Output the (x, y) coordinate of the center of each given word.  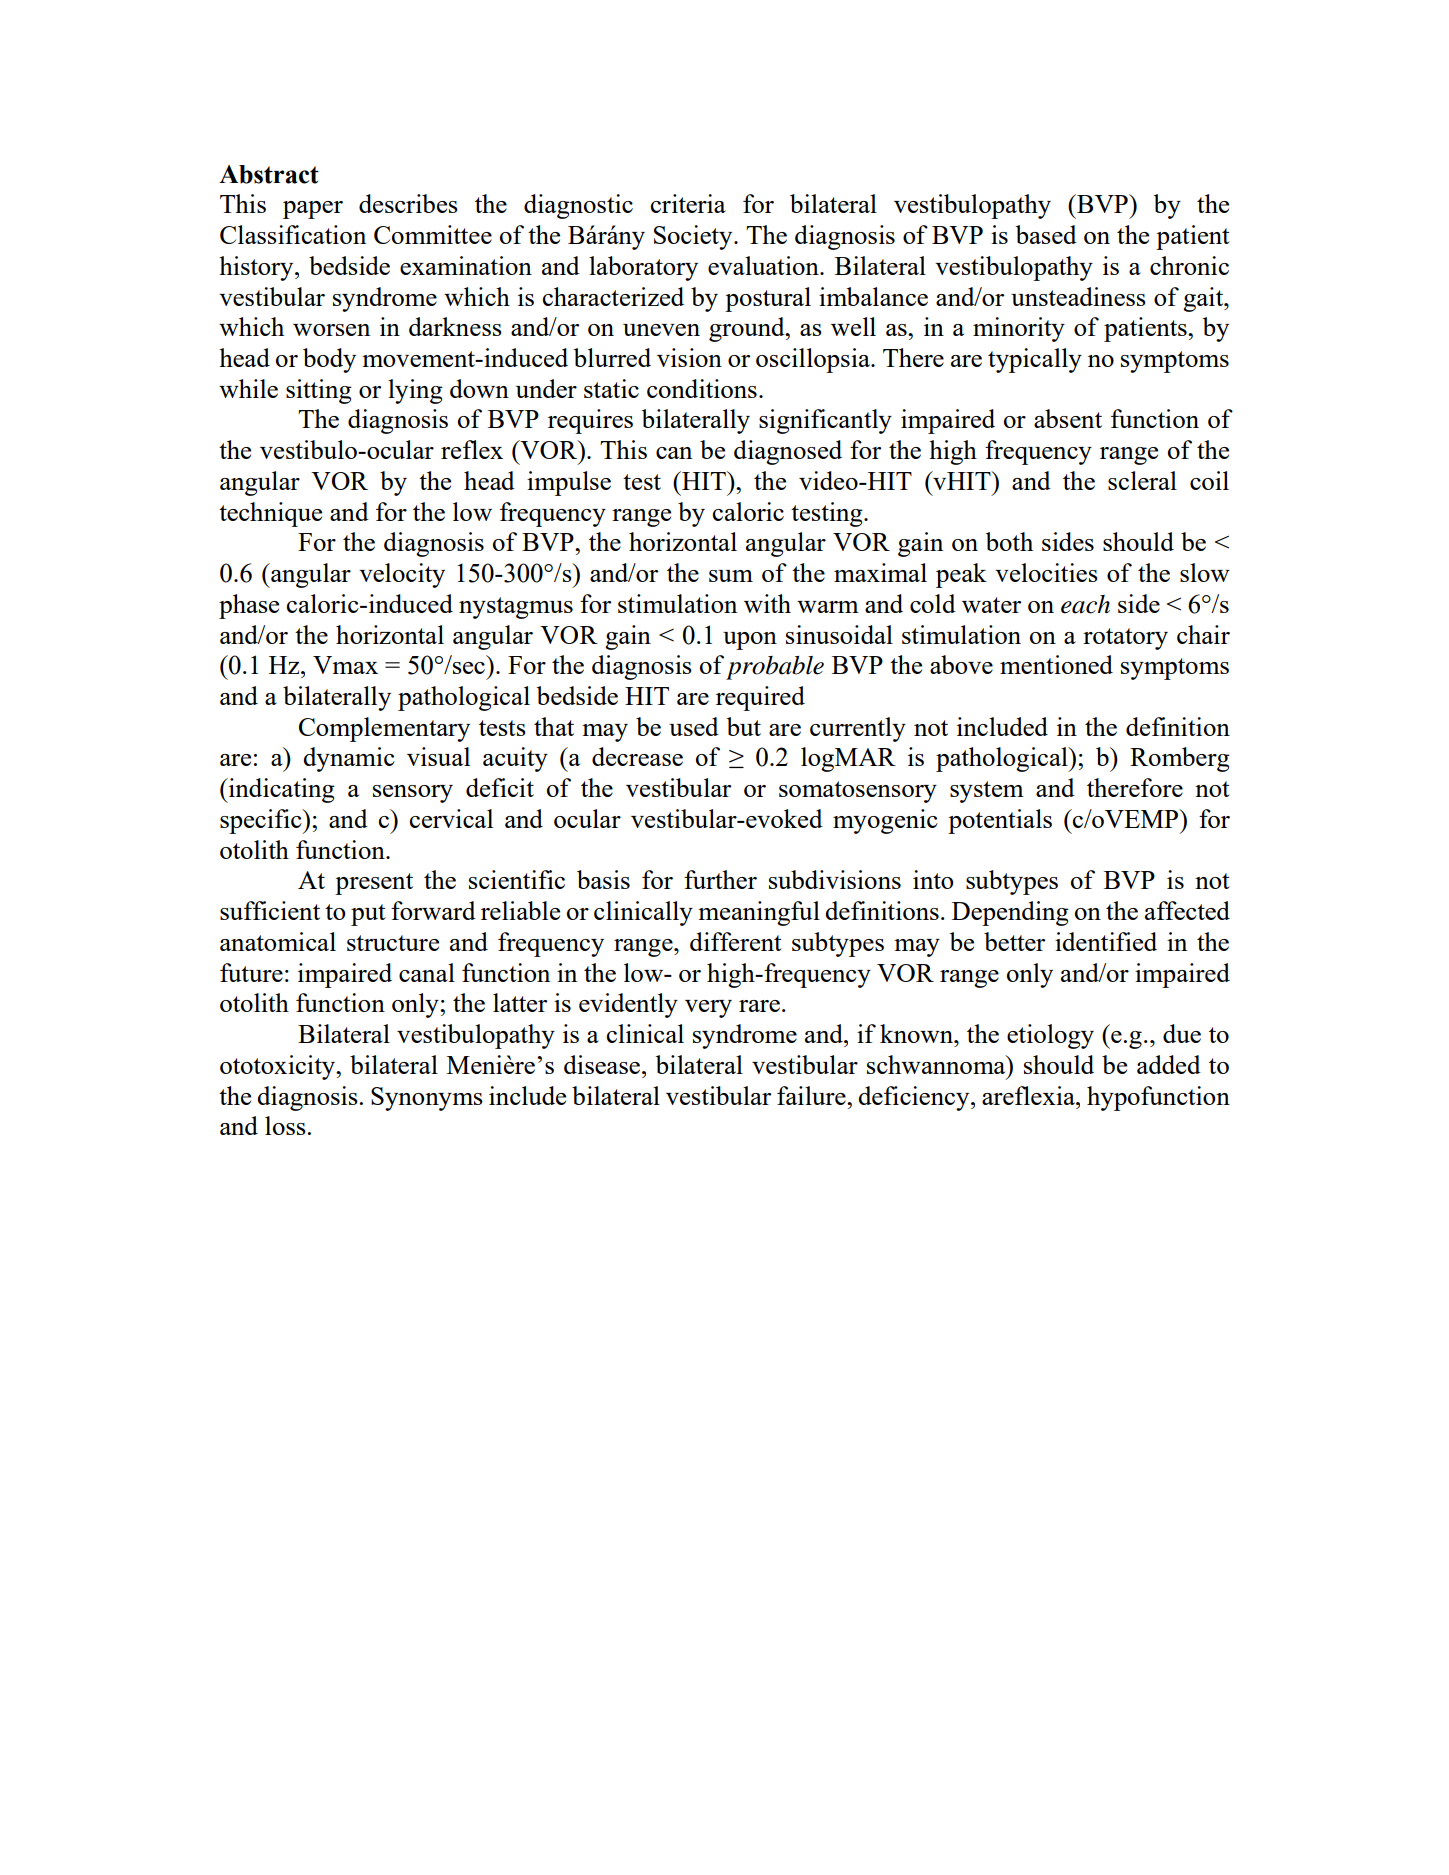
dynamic (349, 759)
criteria (688, 203)
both (1009, 541)
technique (270, 514)
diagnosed (788, 452)
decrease (637, 756)
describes (408, 203)
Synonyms (427, 1099)
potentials (1000, 821)
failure (812, 1095)
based (1046, 234)
